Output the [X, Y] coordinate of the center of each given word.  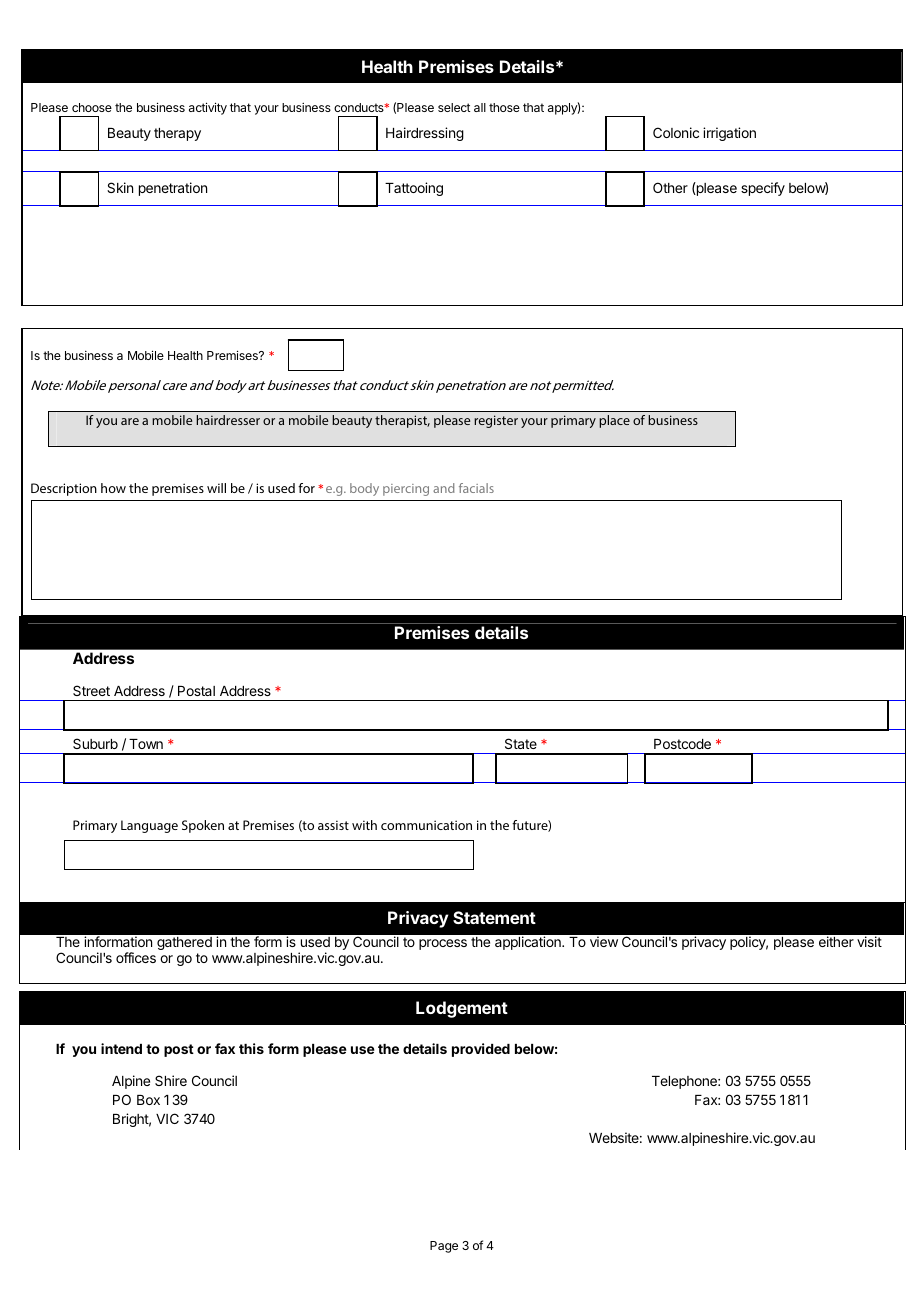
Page [444, 1247]
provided [481, 1050]
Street [91, 690]
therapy [177, 134]
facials [476, 488]
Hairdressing [425, 134]
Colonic [676, 132]
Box [148, 1100]
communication [426, 825]
